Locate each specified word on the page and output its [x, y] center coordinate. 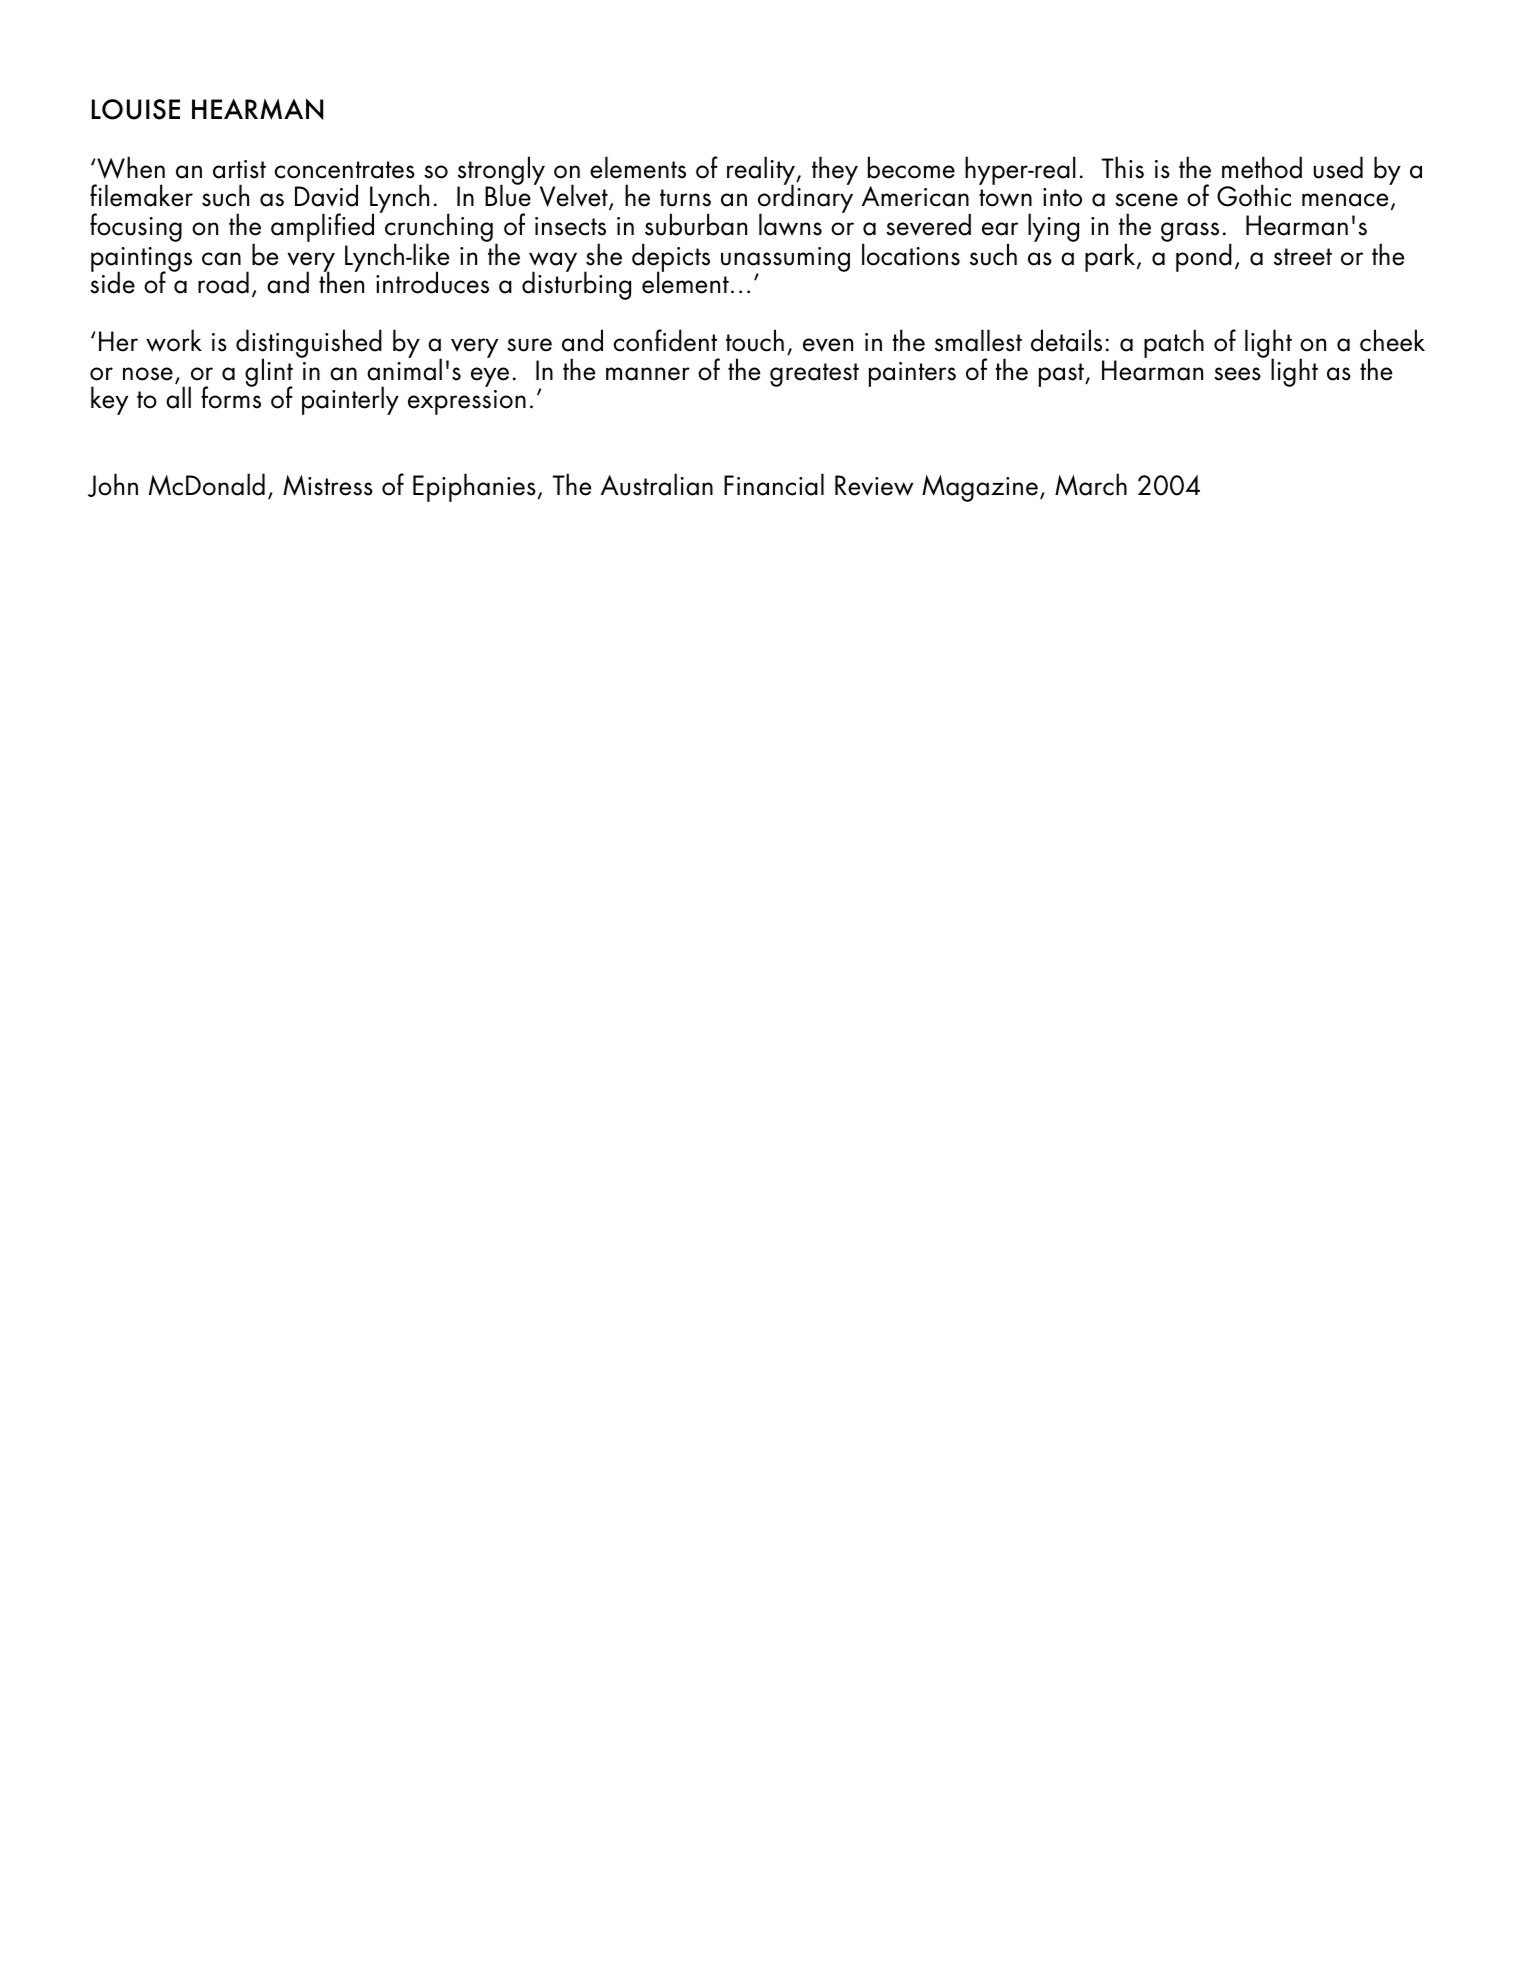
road [223, 282]
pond [1204, 257]
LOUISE [136, 109]
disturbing [576, 285]
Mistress [328, 485]
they [835, 170]
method [1262, 167]
